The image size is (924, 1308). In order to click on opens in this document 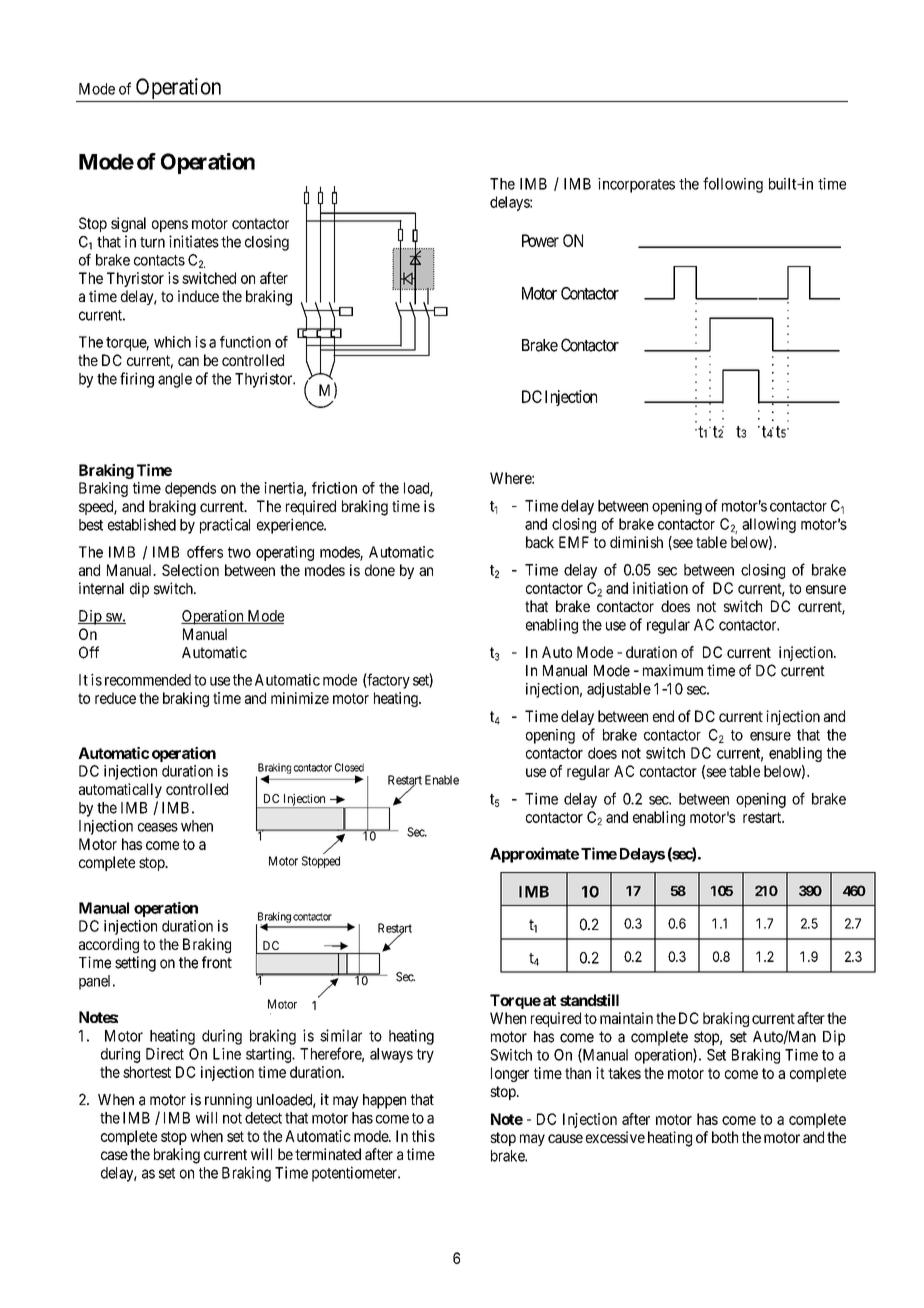, I will do `click(170, 226)`.
